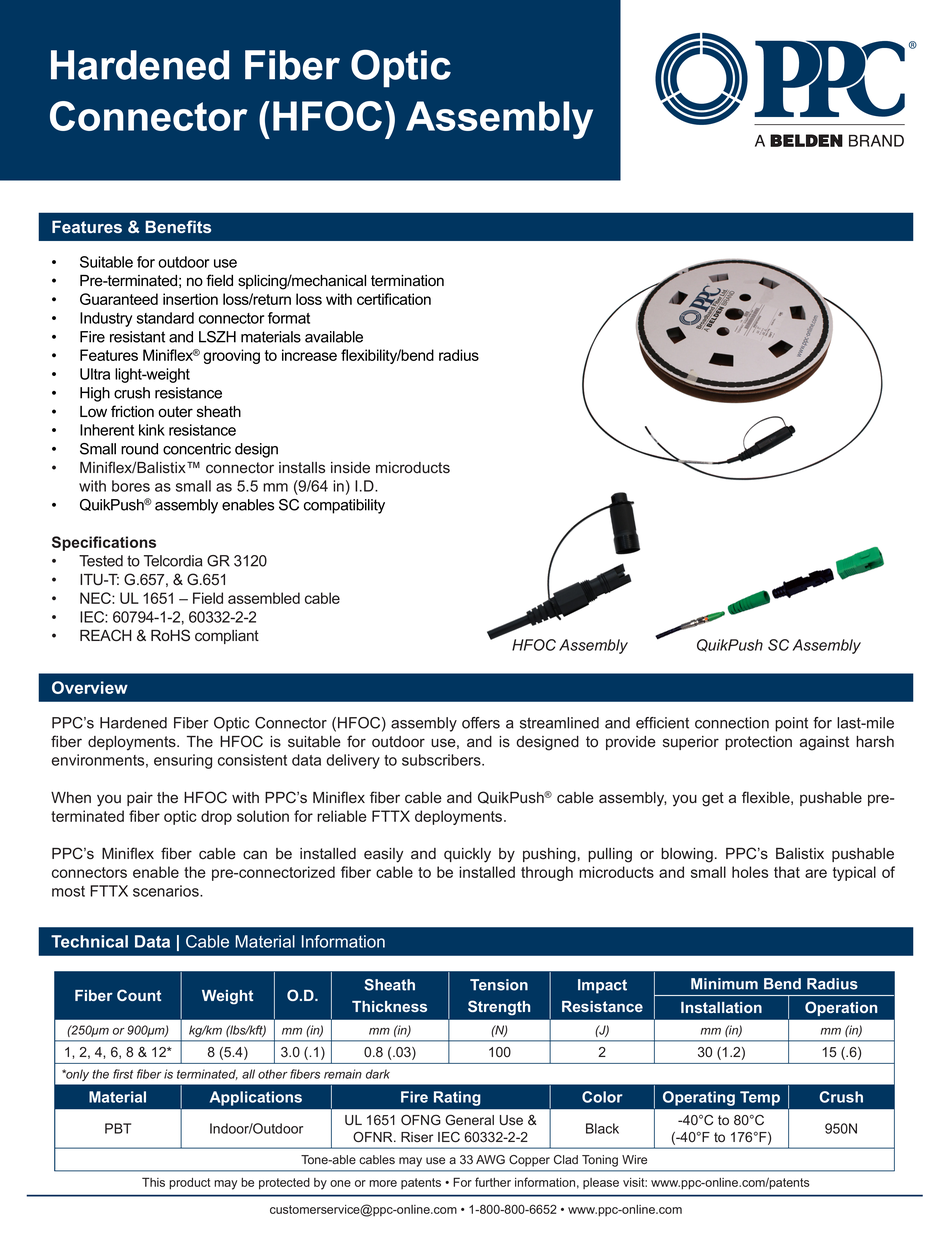 The width and height of the image is (952, 1233). I want to click on that, so click(787, 872).
